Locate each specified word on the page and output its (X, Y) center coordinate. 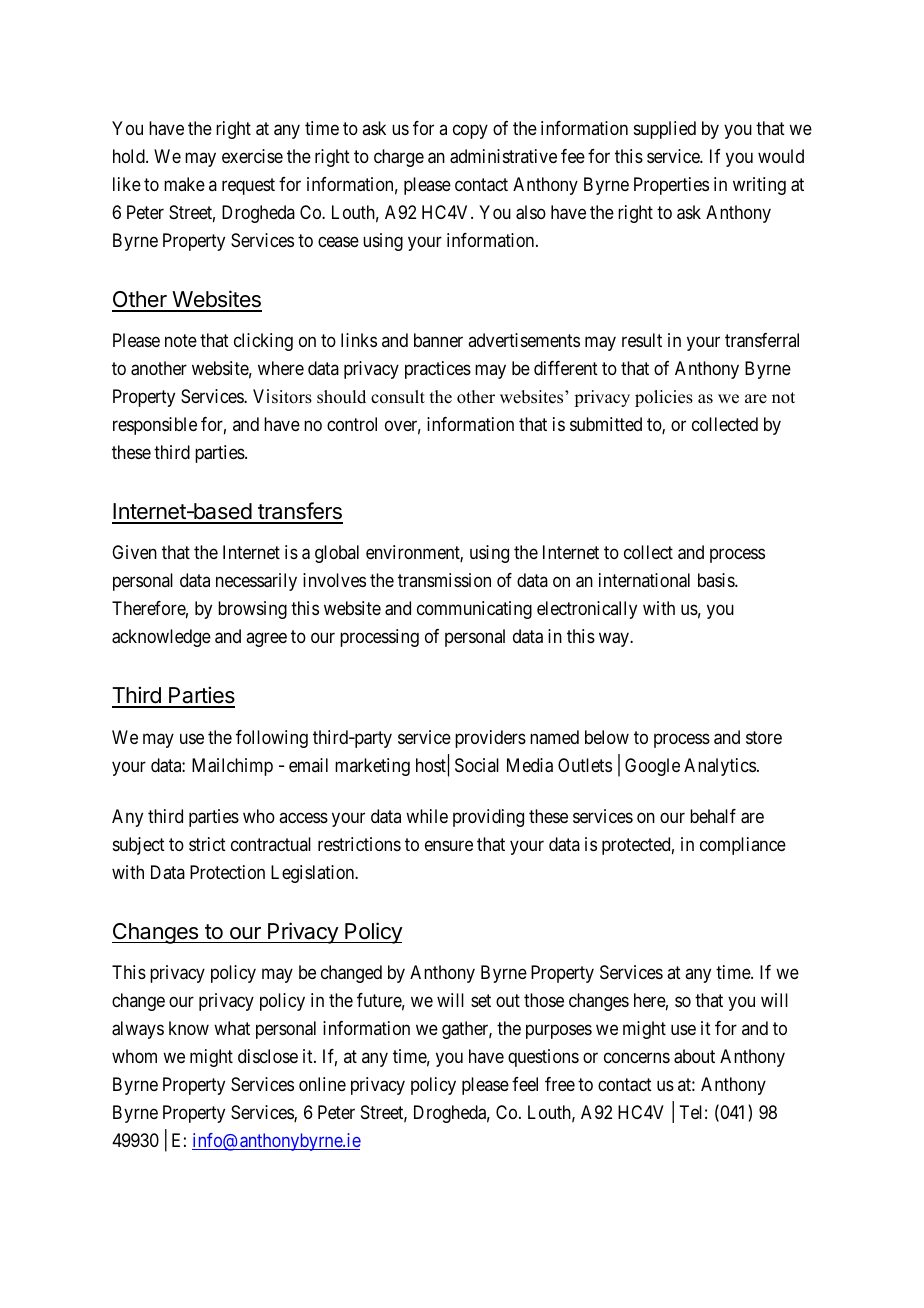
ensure (449, 845)
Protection (227, 872)
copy (470, 132)
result (642, 340)
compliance (743, 846)
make (184, 184)
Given (134, 552)
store (764, 737)
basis (717, 580)
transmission (444, 580)
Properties (671, 186)
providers (490, 739)
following (272, 739)
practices (438, 370)
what (232, 1028)
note (181, 341)
